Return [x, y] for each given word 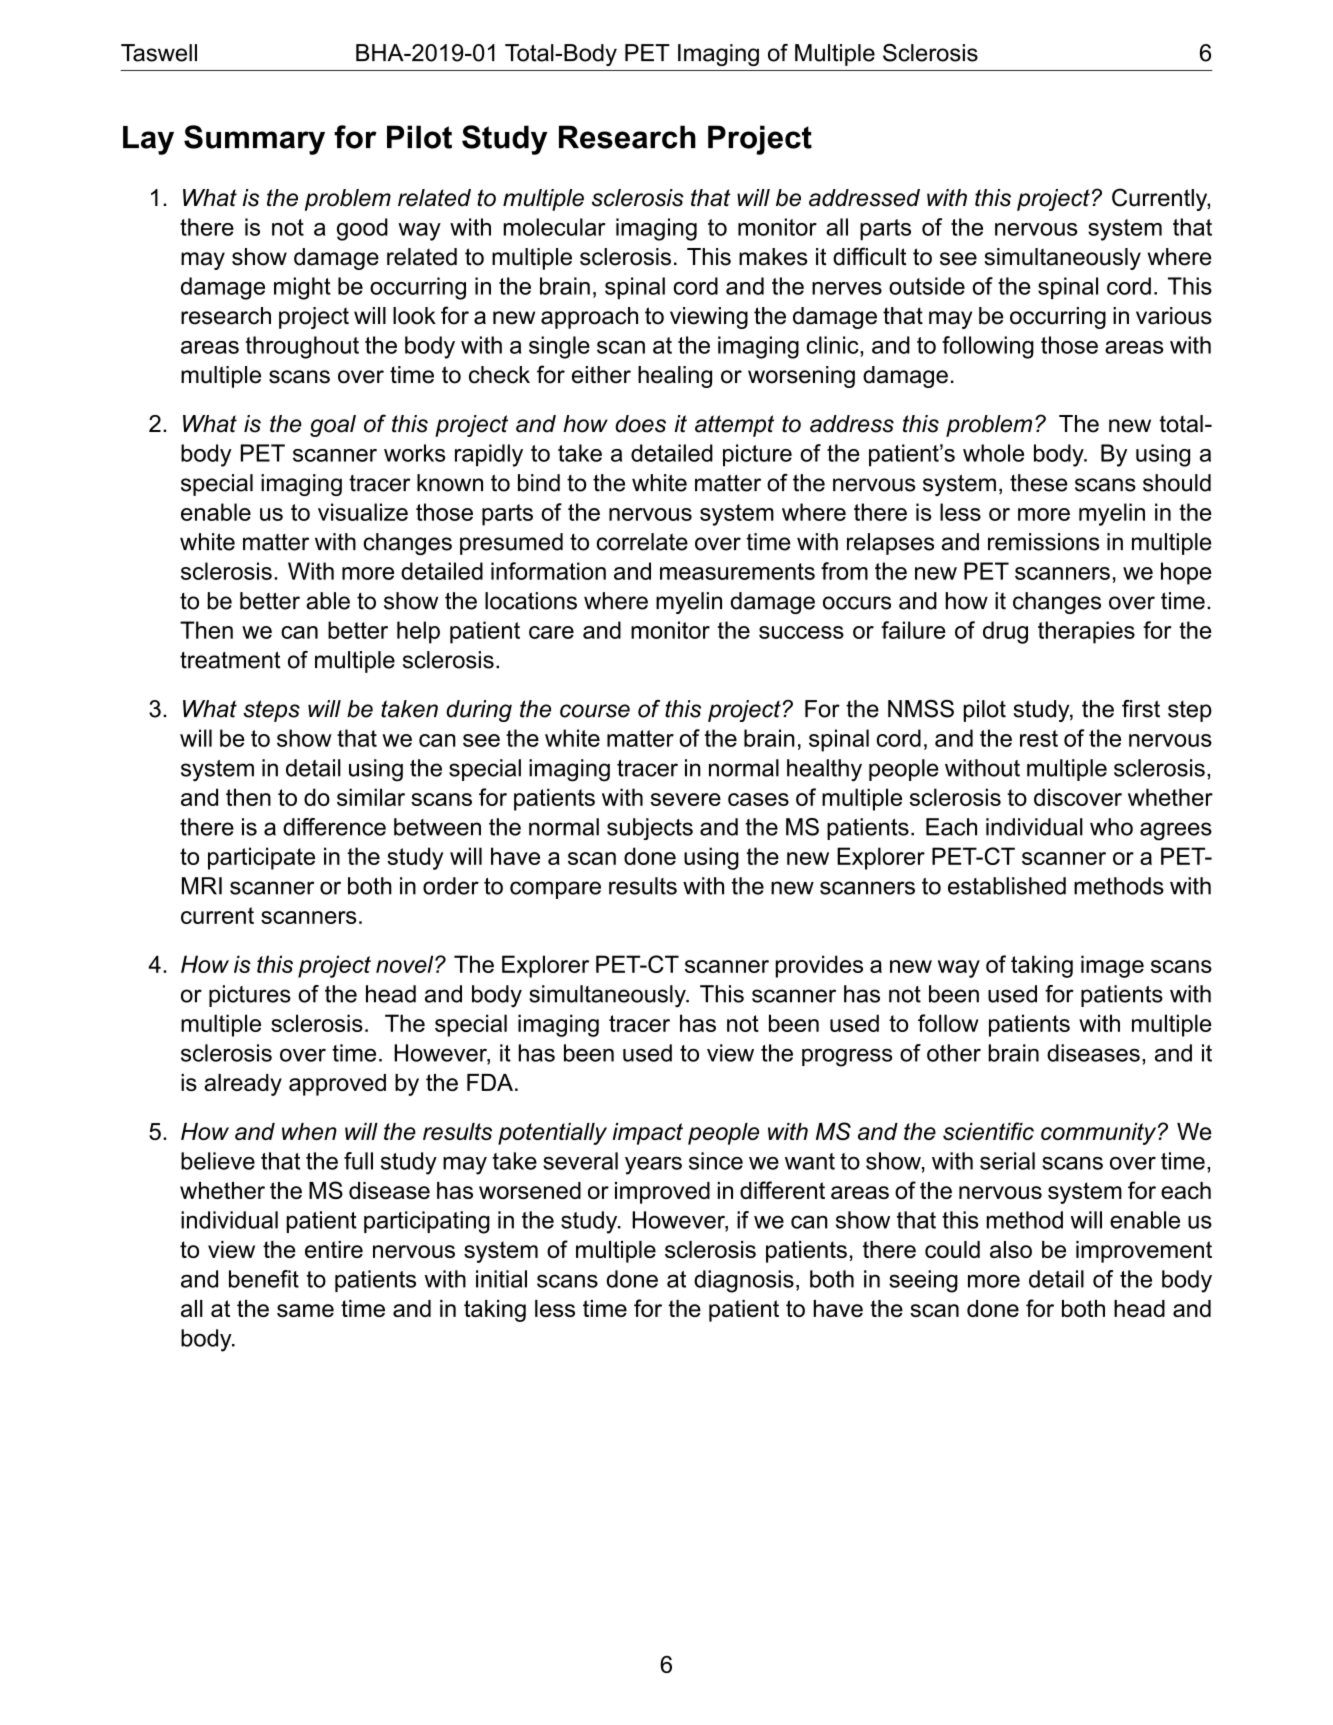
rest [1039, 738]
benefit [264, 1279]
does [640, 424]
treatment [230, 660]
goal [333, 426]
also [1011, 1249]
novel [406, 964]
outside [927, 286]
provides [819, 966]
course [595, 711]
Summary [254, 140]
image [1112, 966]
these [1039, 483]
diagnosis [744, 1281]
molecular [555, 227]
